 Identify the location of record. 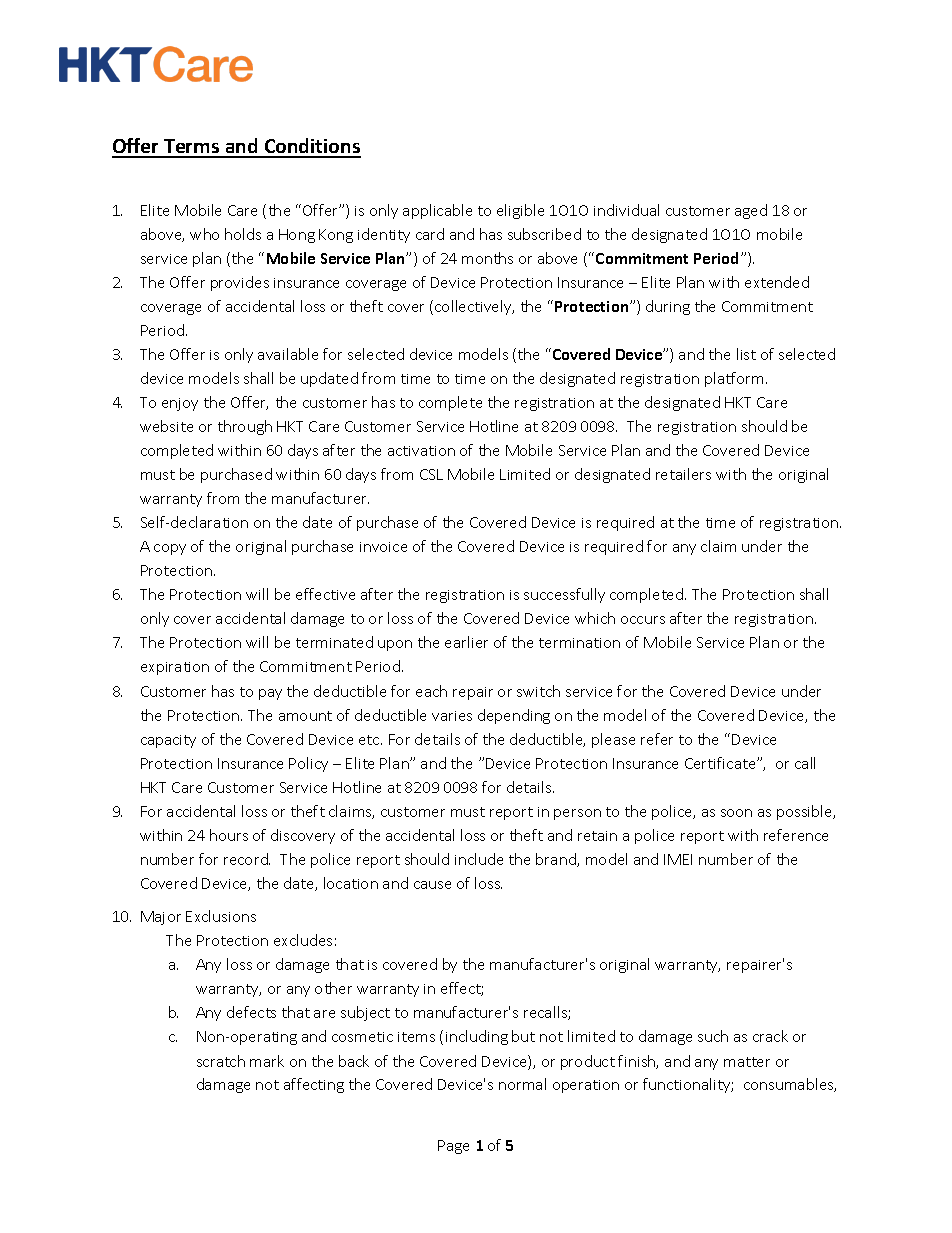
(247, 859).
